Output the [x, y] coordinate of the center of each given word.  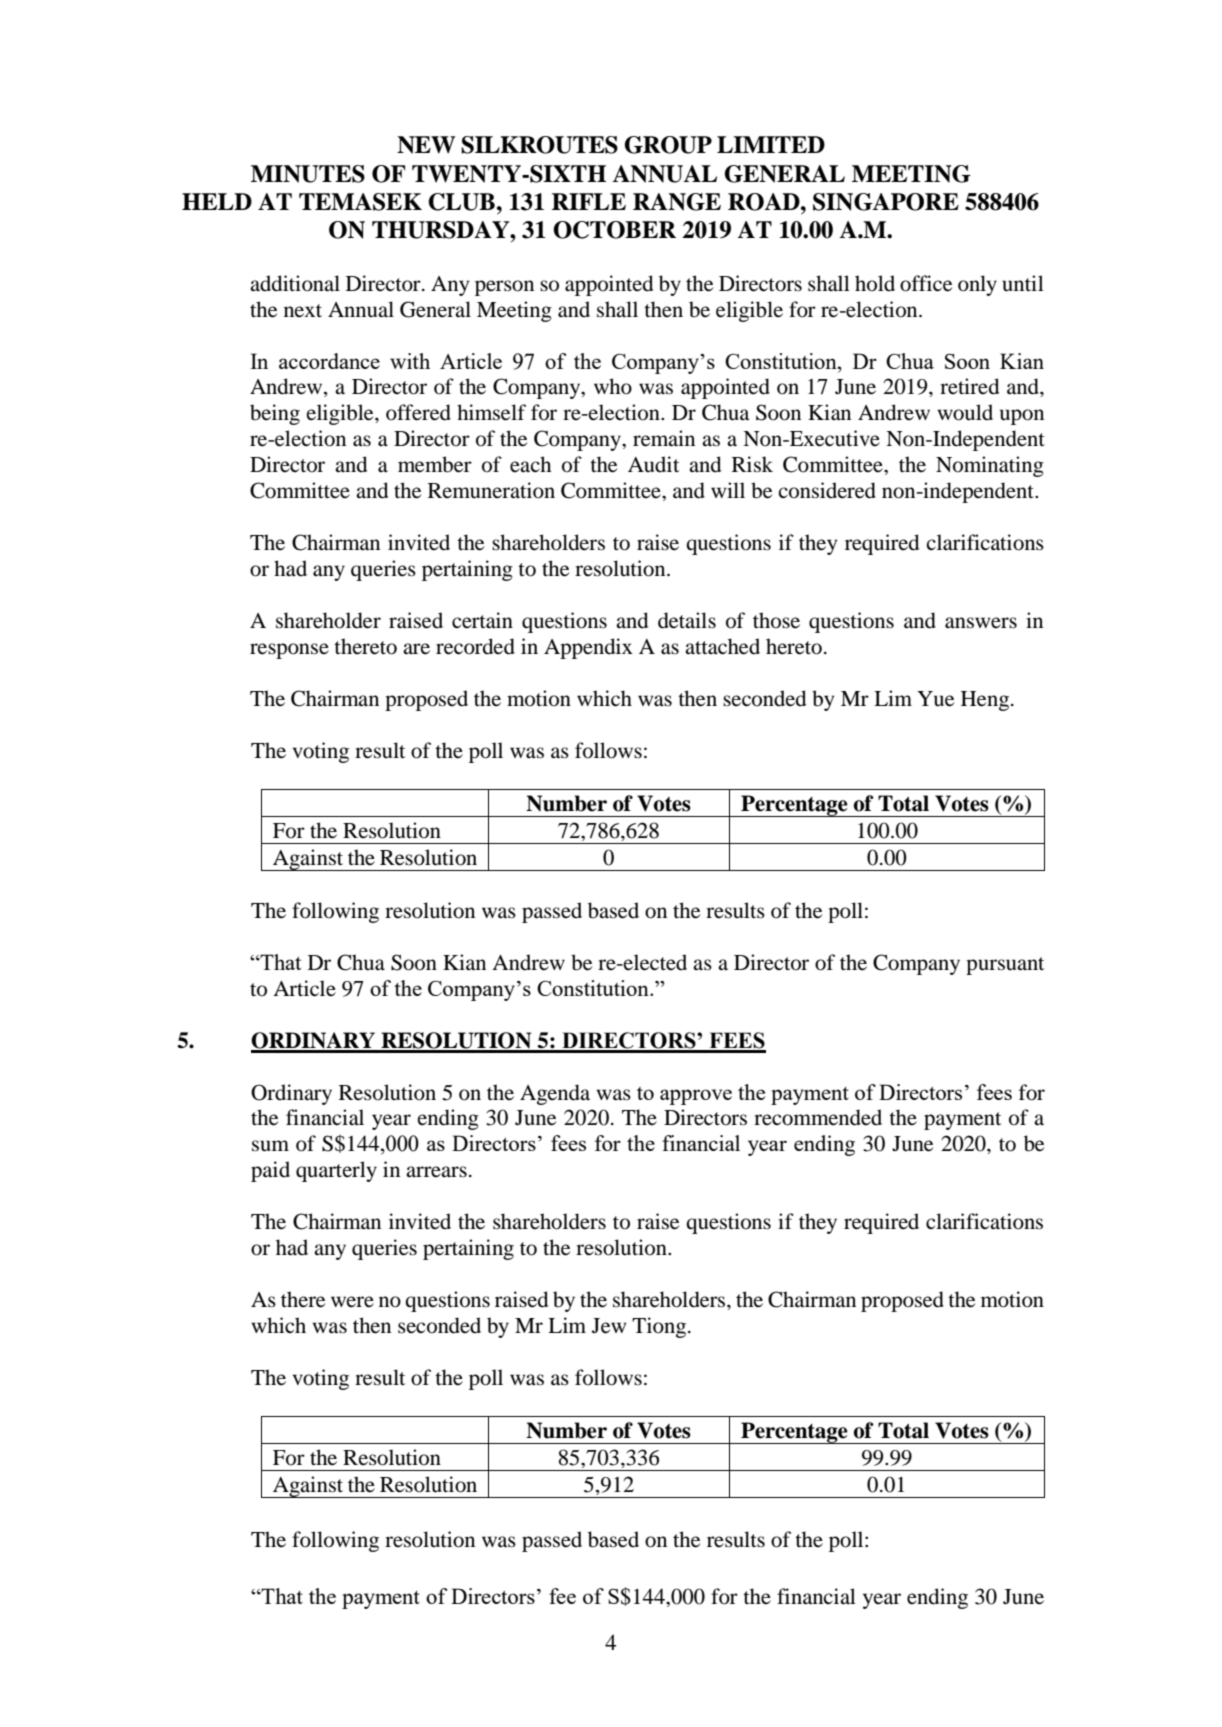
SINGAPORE [886, 202]
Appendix [588, 648]
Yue [935, 699]
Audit [653, 464]
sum [270, 1146]
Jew [609, 1326]
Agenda [555, 1094]
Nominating [990, 466]
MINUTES [308, 174]
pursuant [1005, 966]
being [275, 414]
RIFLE [589, 201]
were [352, 1302]
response [289, 651]
